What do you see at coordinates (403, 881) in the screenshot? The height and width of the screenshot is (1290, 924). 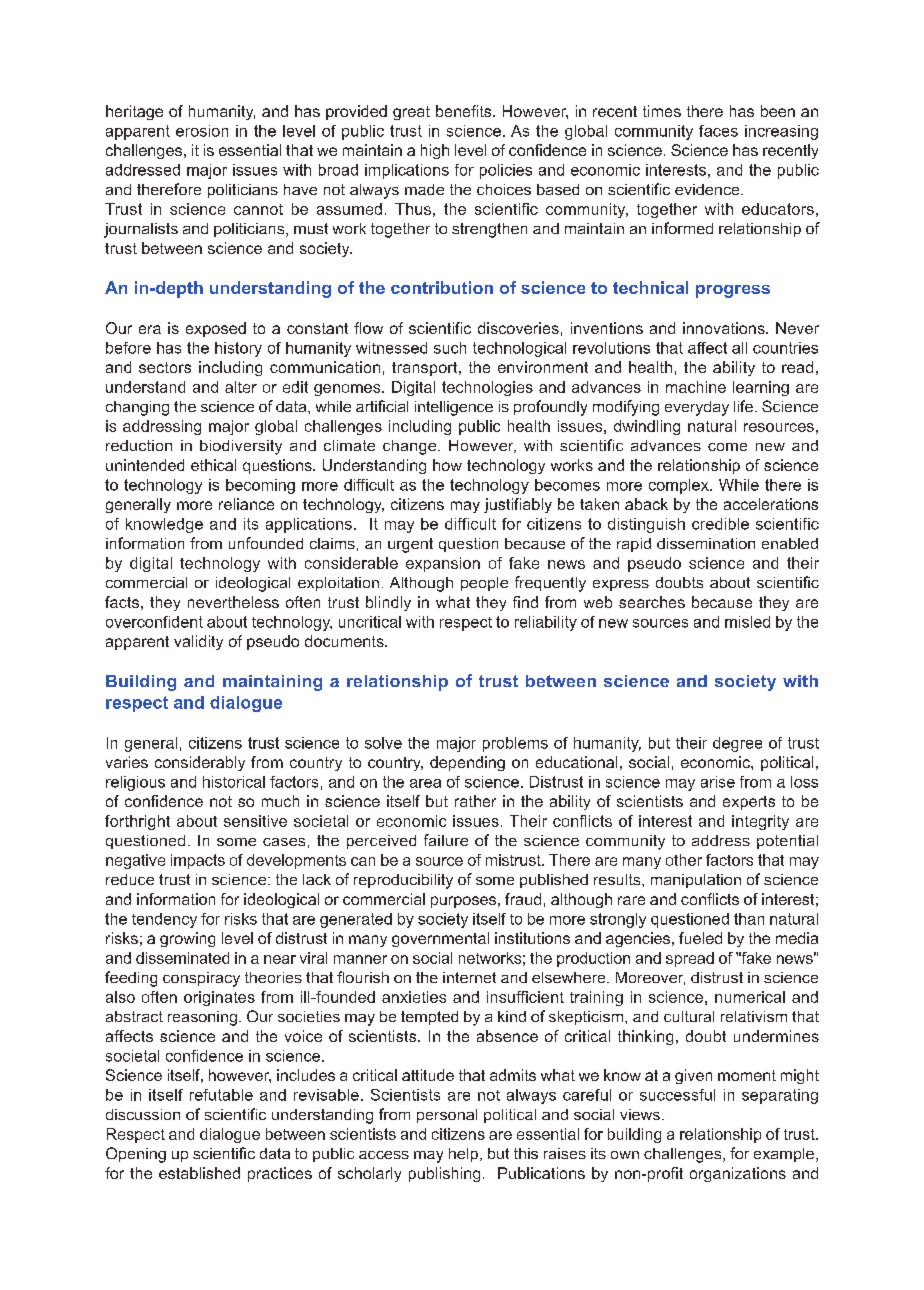 I see `reproducibility` at bounding box center [403, 881].
